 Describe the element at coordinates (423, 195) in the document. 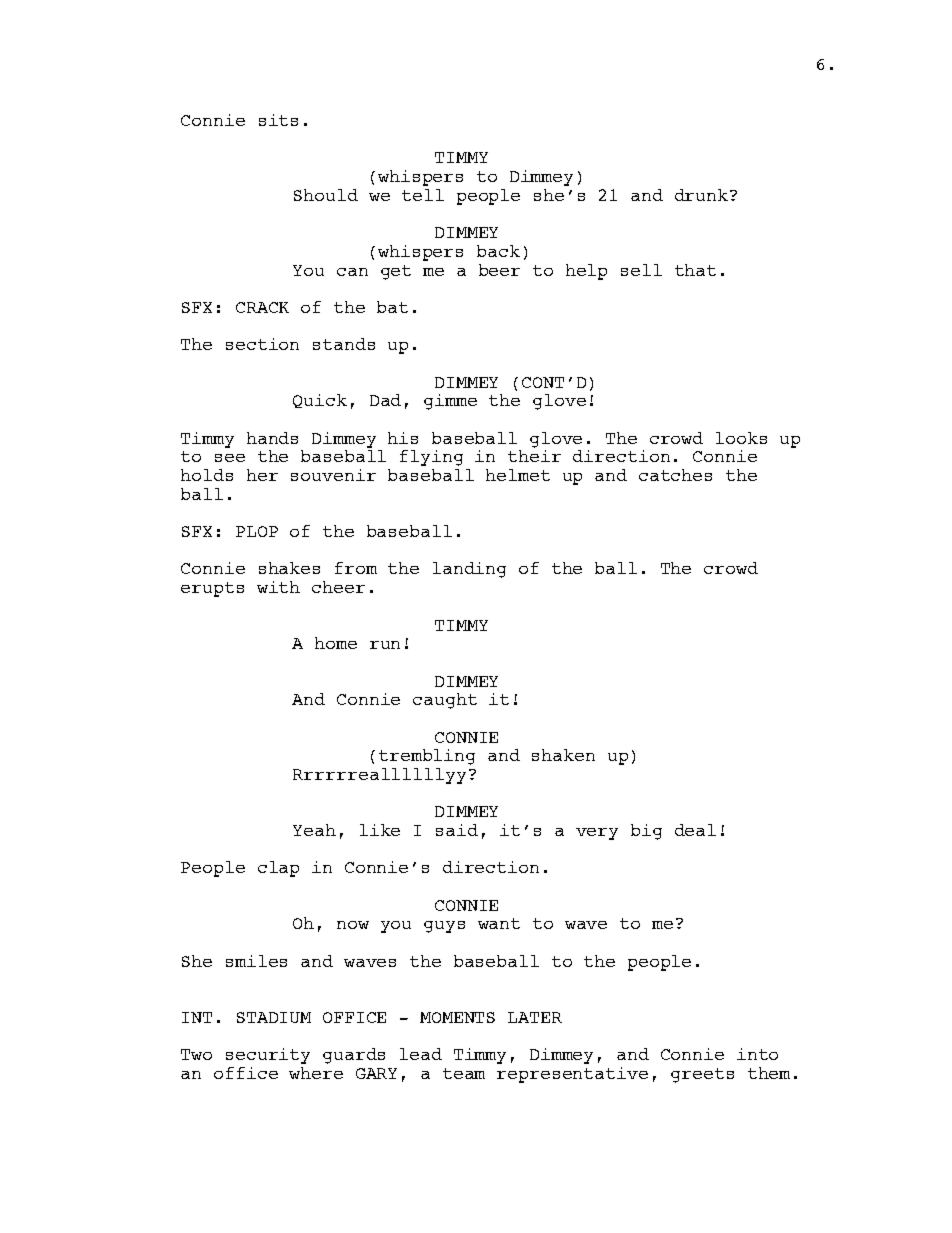

I see `tell` at that location.
